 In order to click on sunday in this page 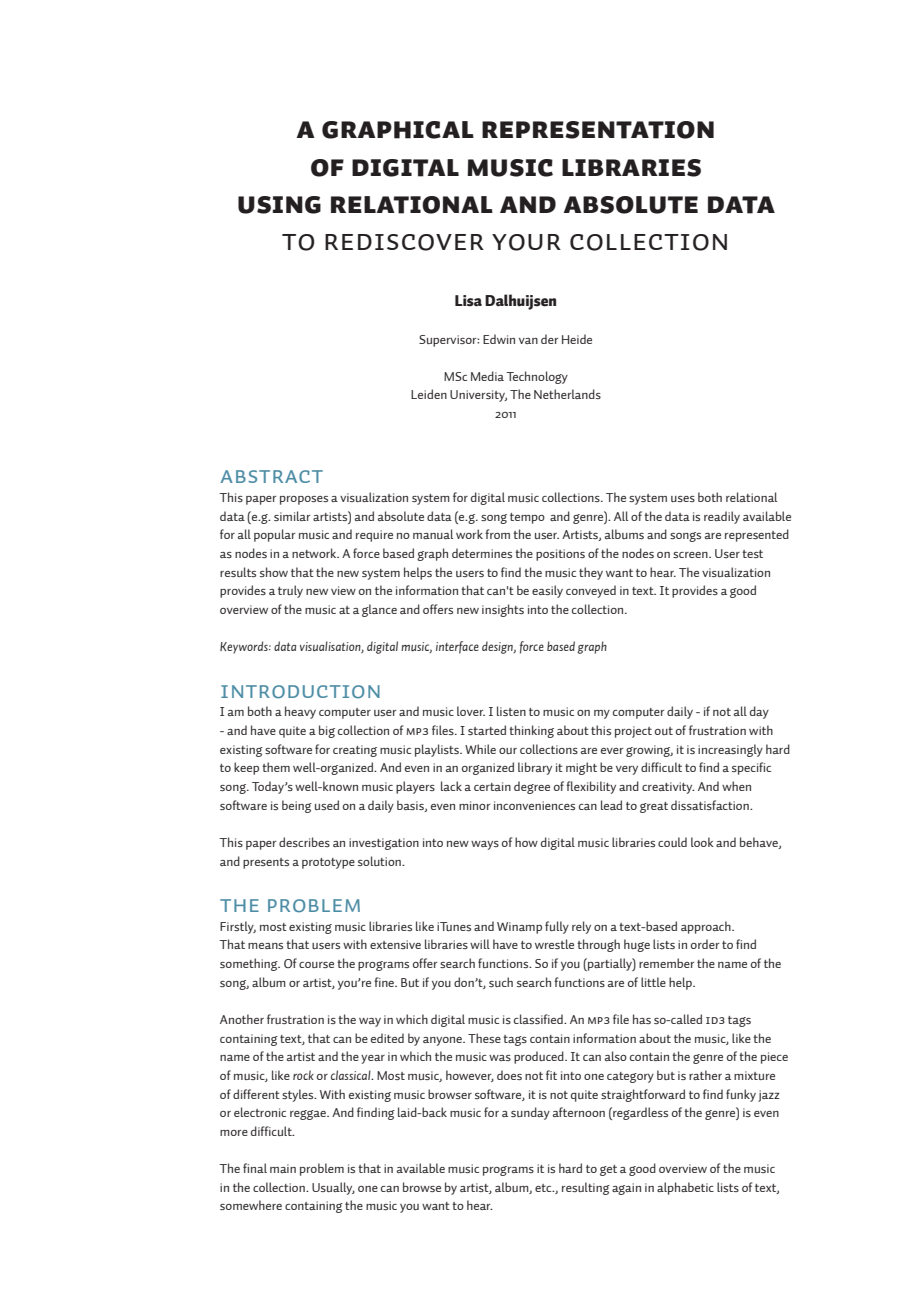, I will do `click(530, 1113)`.
